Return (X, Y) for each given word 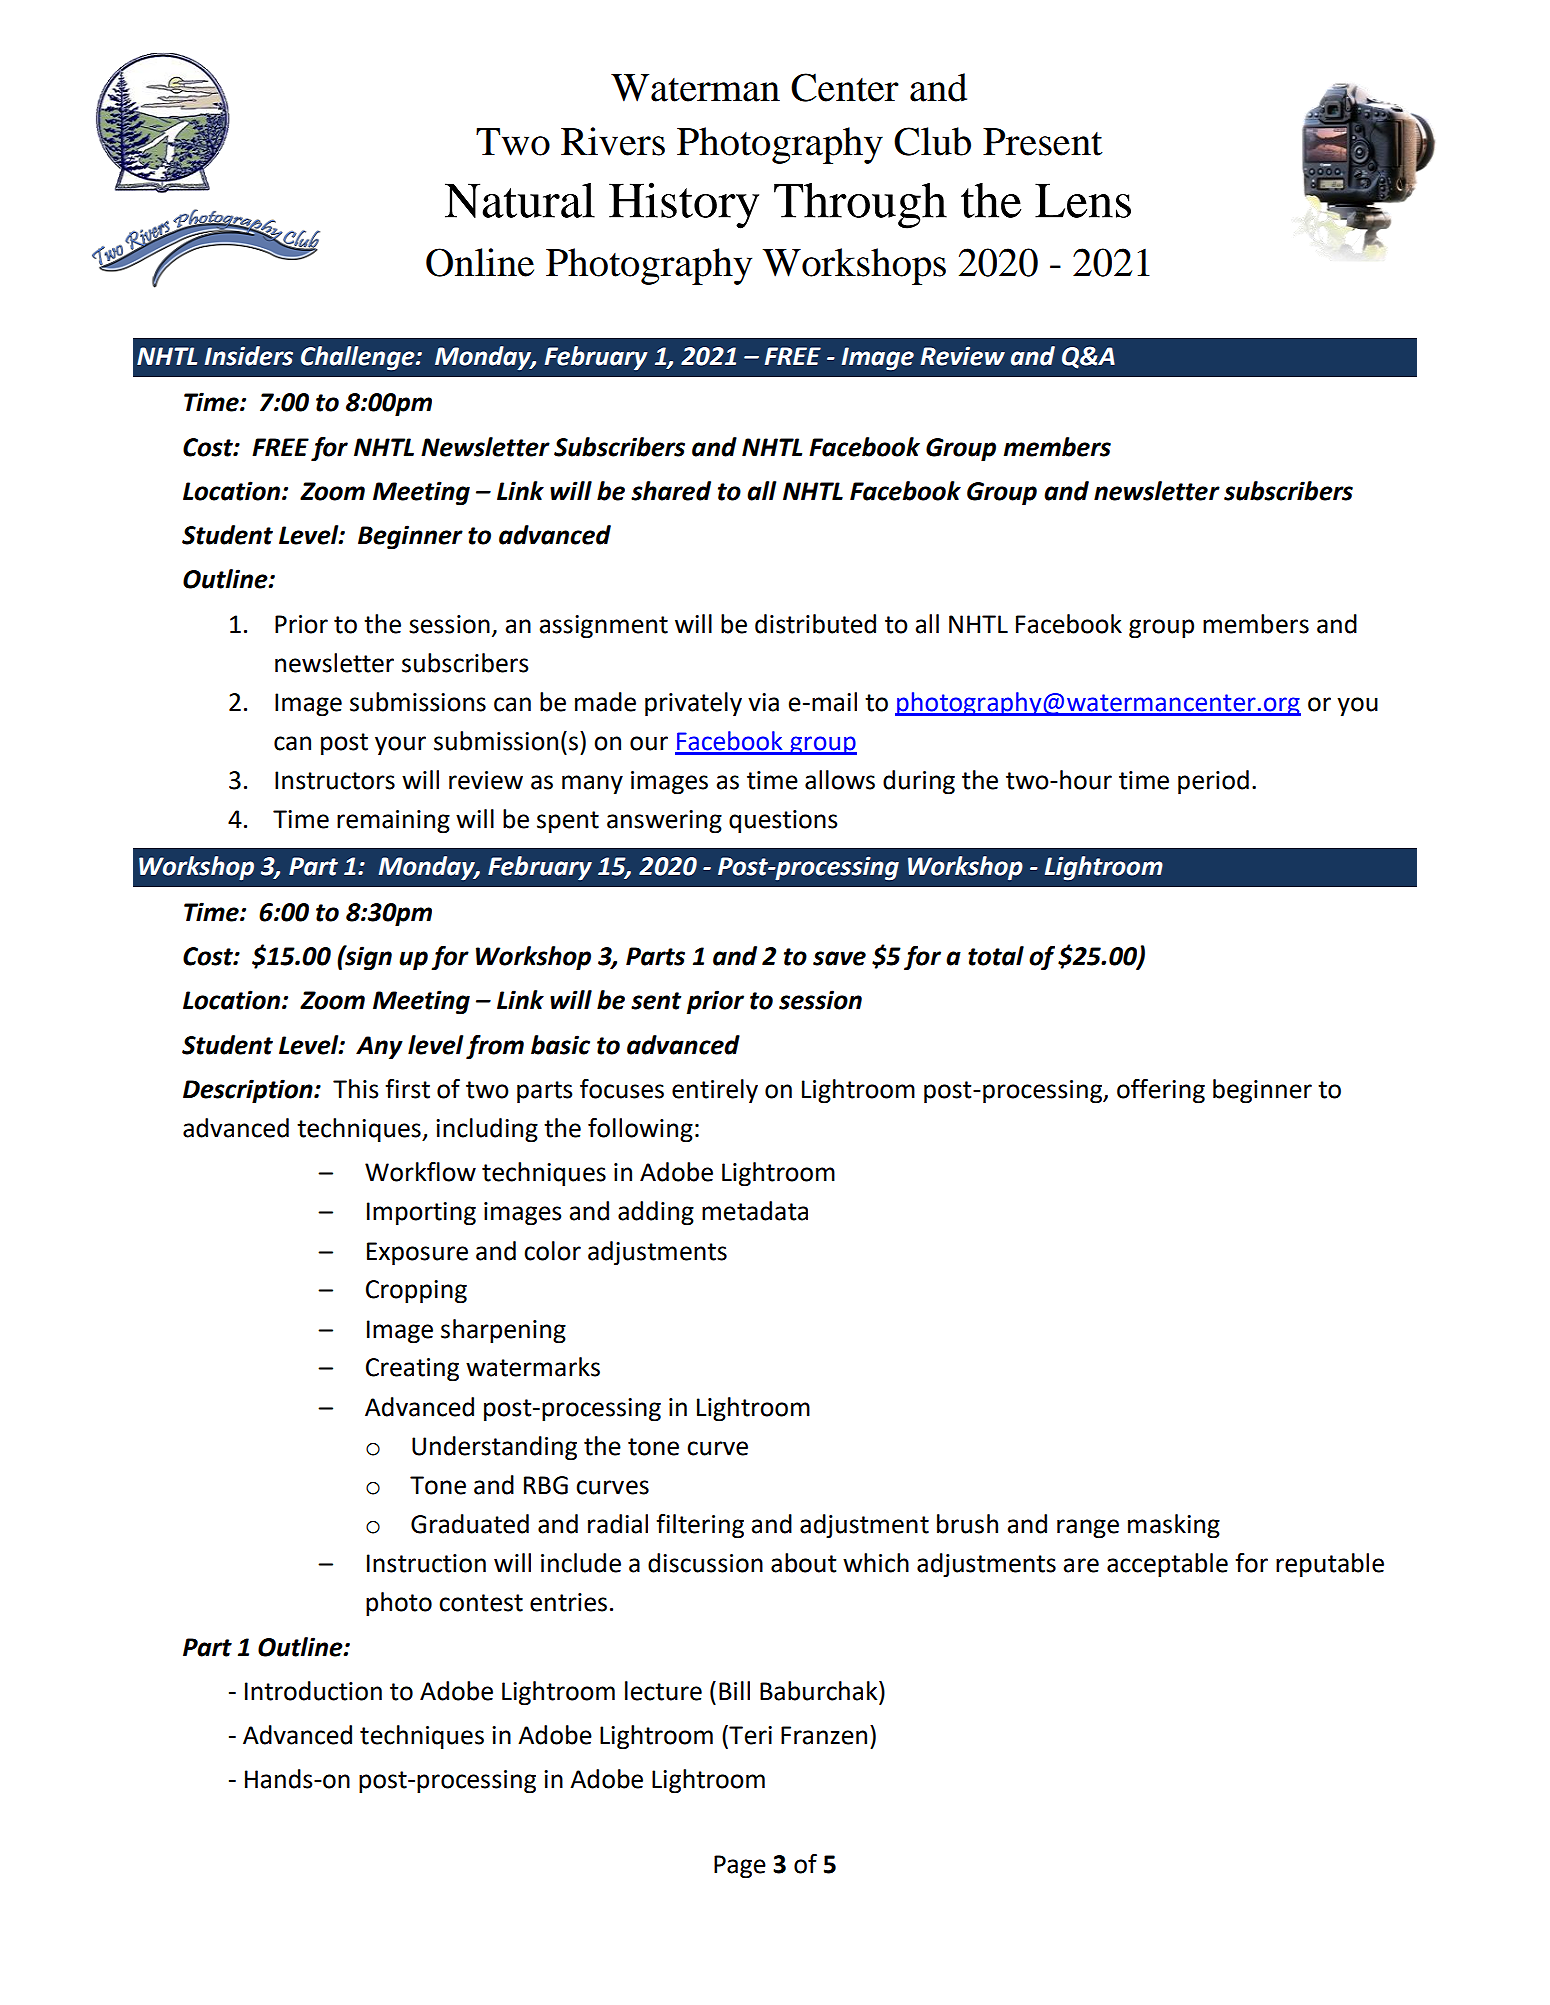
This (356, 1089)
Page (740, 1867)
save (839, 958)
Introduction (313, 1691)
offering (1161, 1091)
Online (480, 262)
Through (860, 206)
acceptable (1167, 1565)
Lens (1083, 200)
